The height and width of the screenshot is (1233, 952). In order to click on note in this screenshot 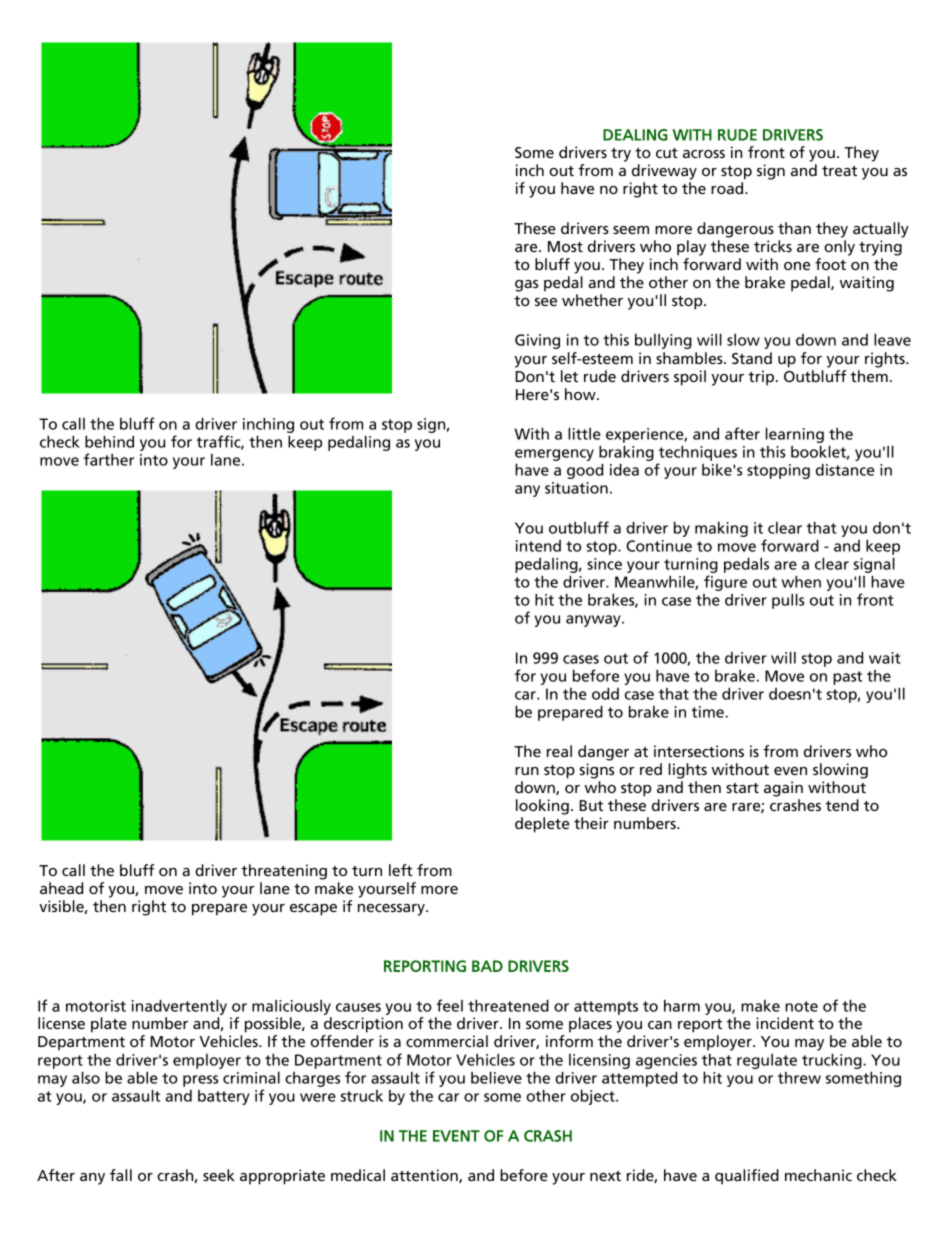, I will do `click(801, 1006)`.
